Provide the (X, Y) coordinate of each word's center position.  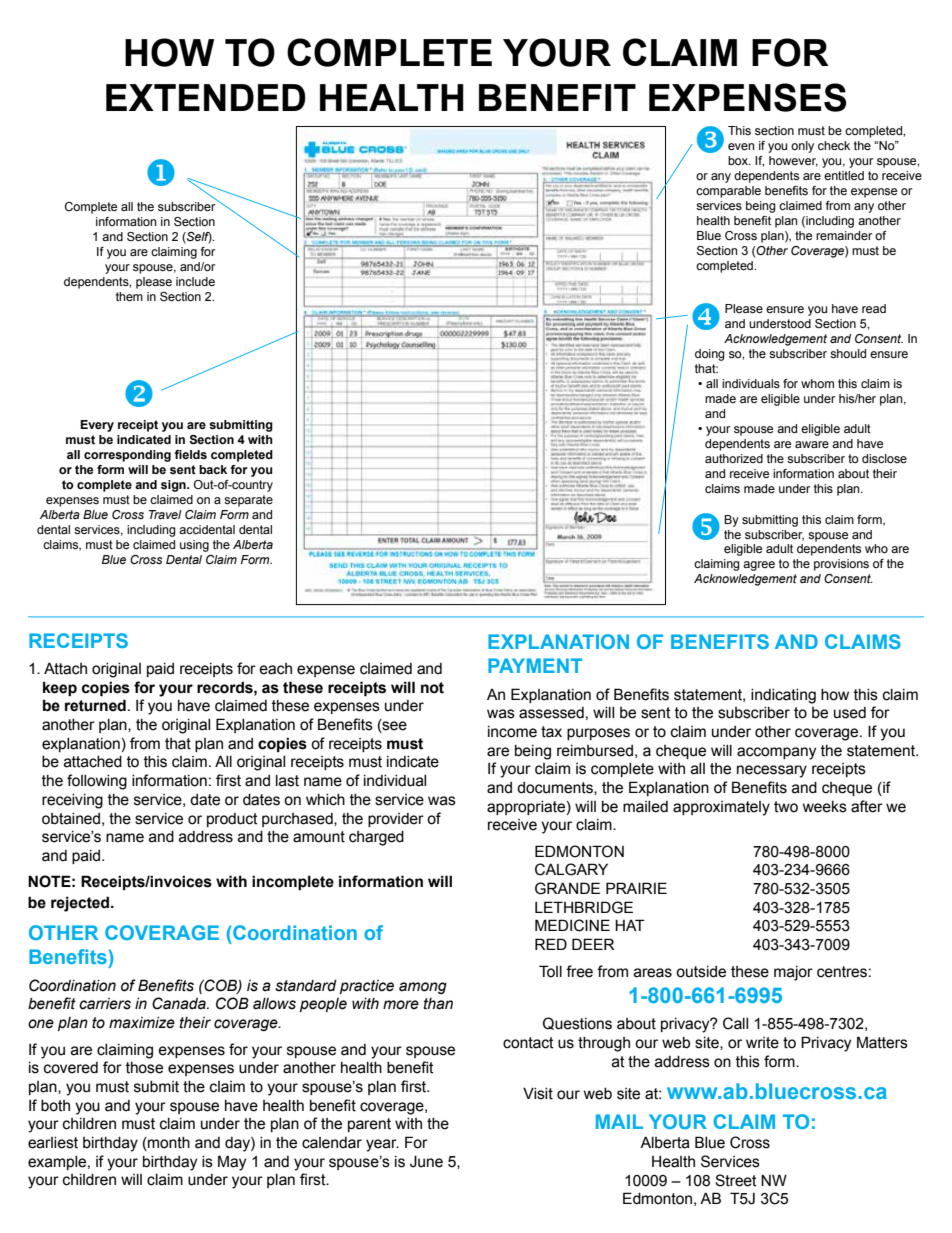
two (786, 807)
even (741, 146)
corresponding (127, 456)
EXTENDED (206, 97)
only (802, 147)
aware (812, 444)
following (97, 782)
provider (396, 820)
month (168, 1144)
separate (248, 501)
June (426, 1161)
